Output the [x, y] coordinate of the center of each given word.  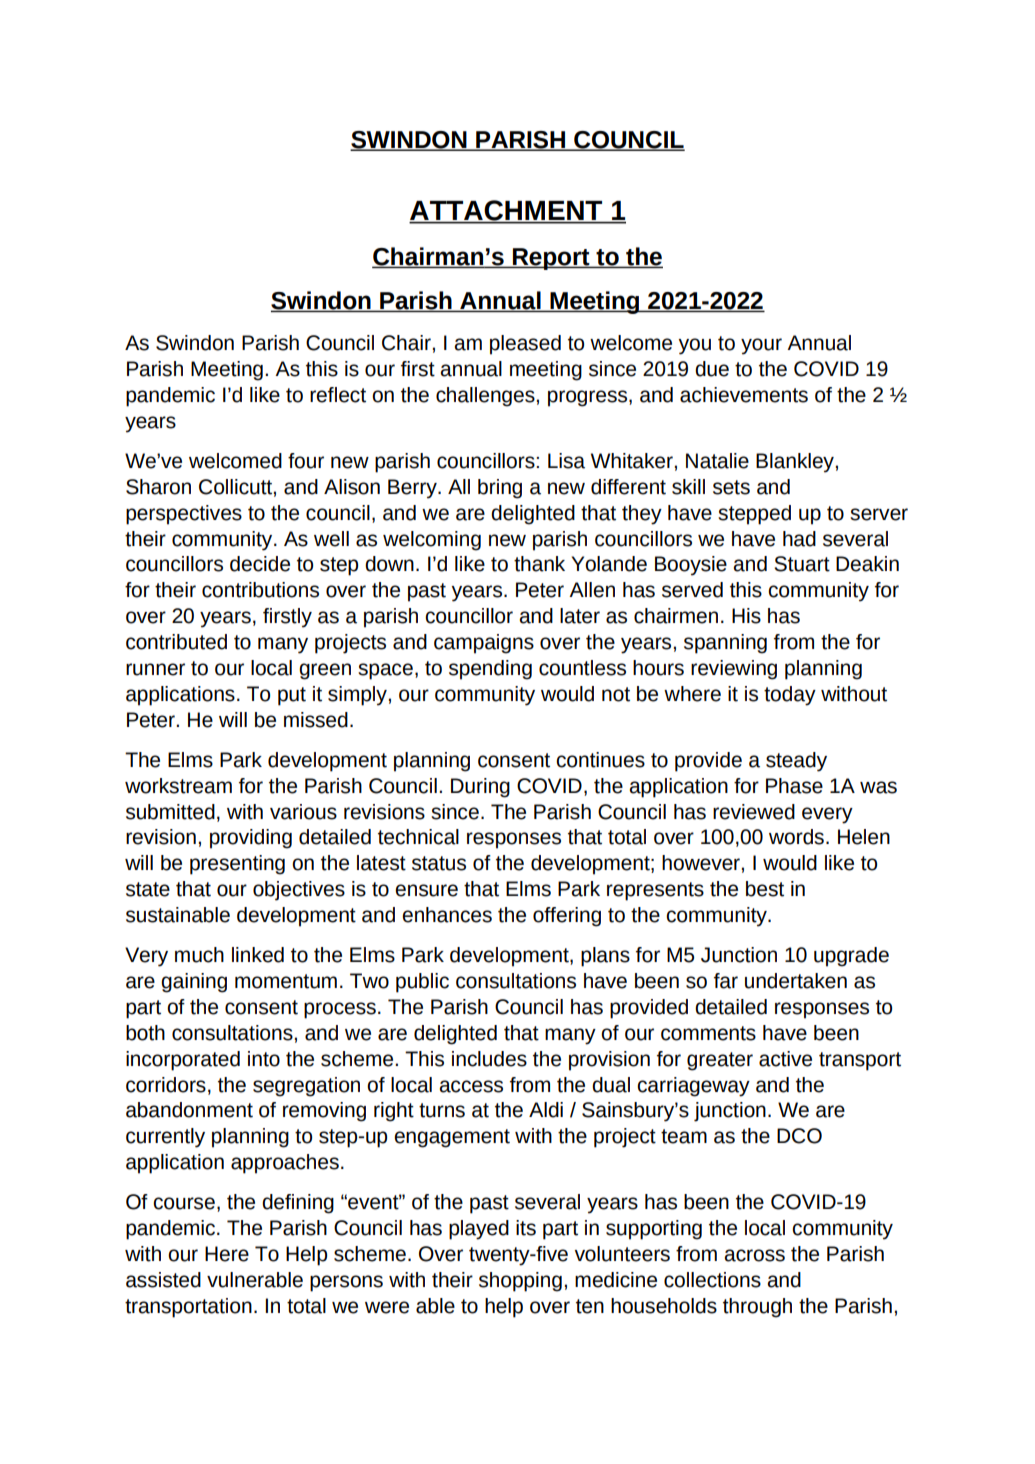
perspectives [184, 515]
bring [500, 489]
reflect [338, 395]
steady [796, 762]
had [799, 539]
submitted [170, 812]
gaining [194, 983]
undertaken [796, 981]
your [761, 346]
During [480, 788]
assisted [163, 1280]
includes [489, 1059]
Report [551, 259]
